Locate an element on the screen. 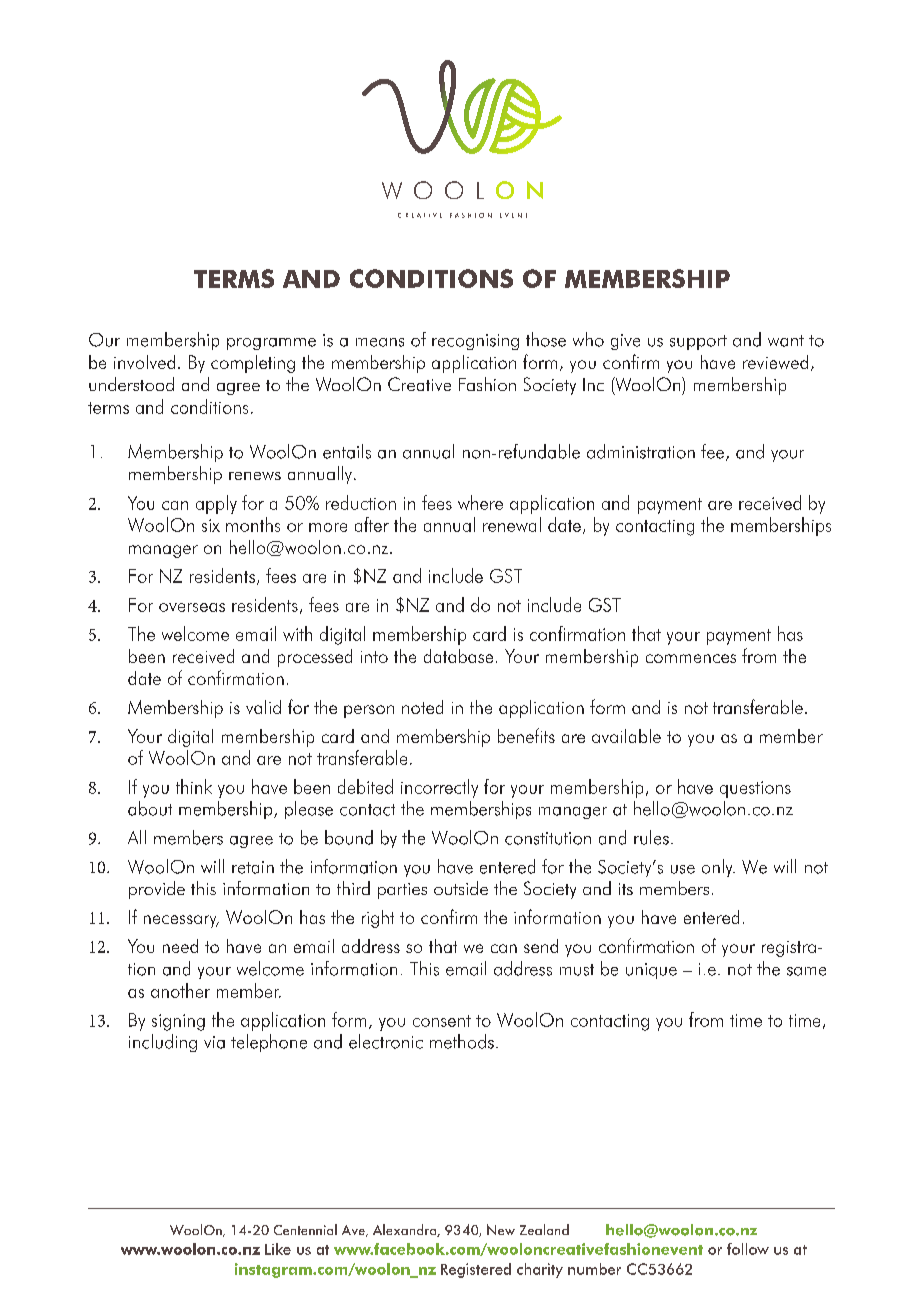  completing is located at coordinates (253, 364).
